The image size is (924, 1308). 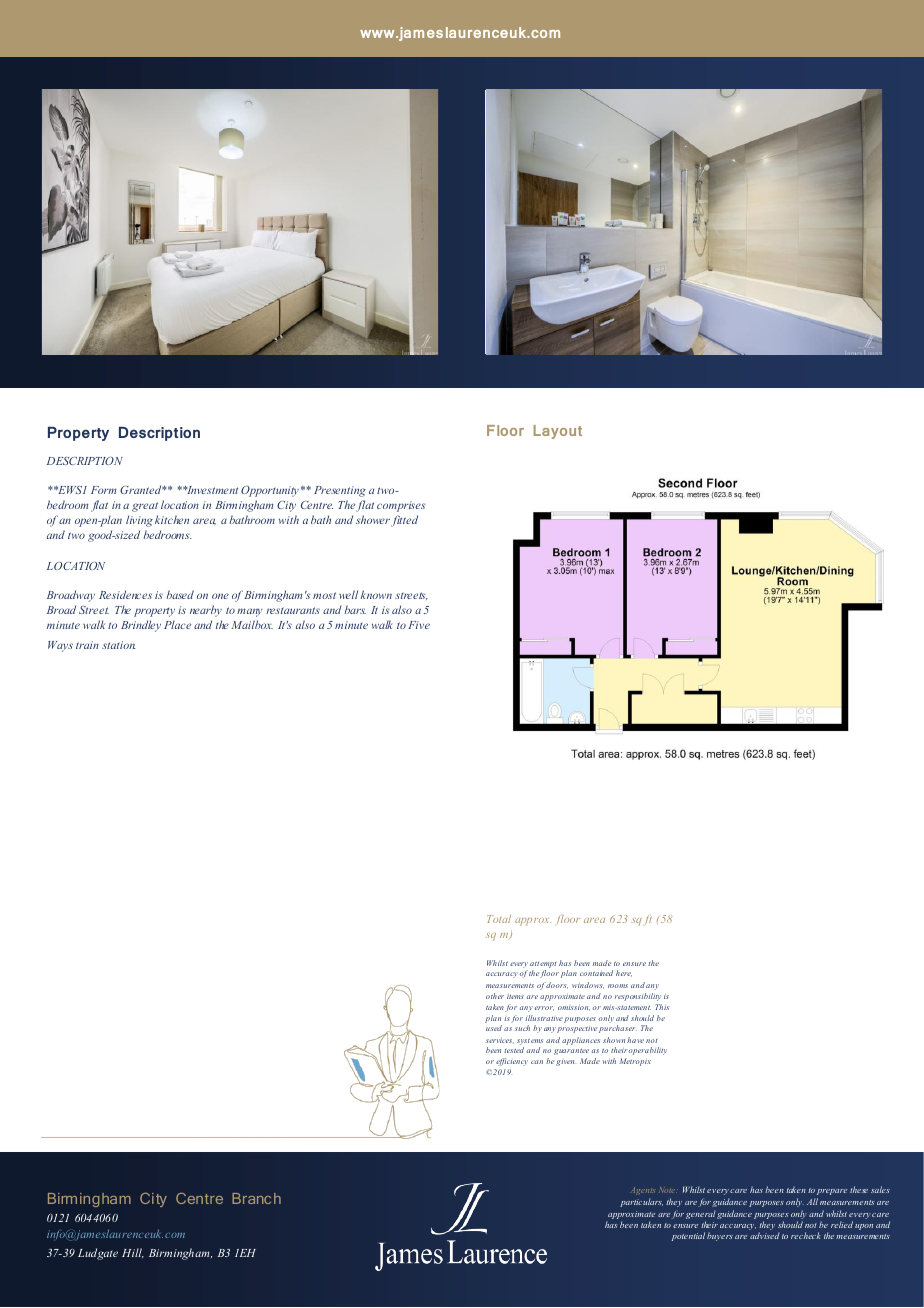 I want to click on comprises, so click(x=401, y=506).
